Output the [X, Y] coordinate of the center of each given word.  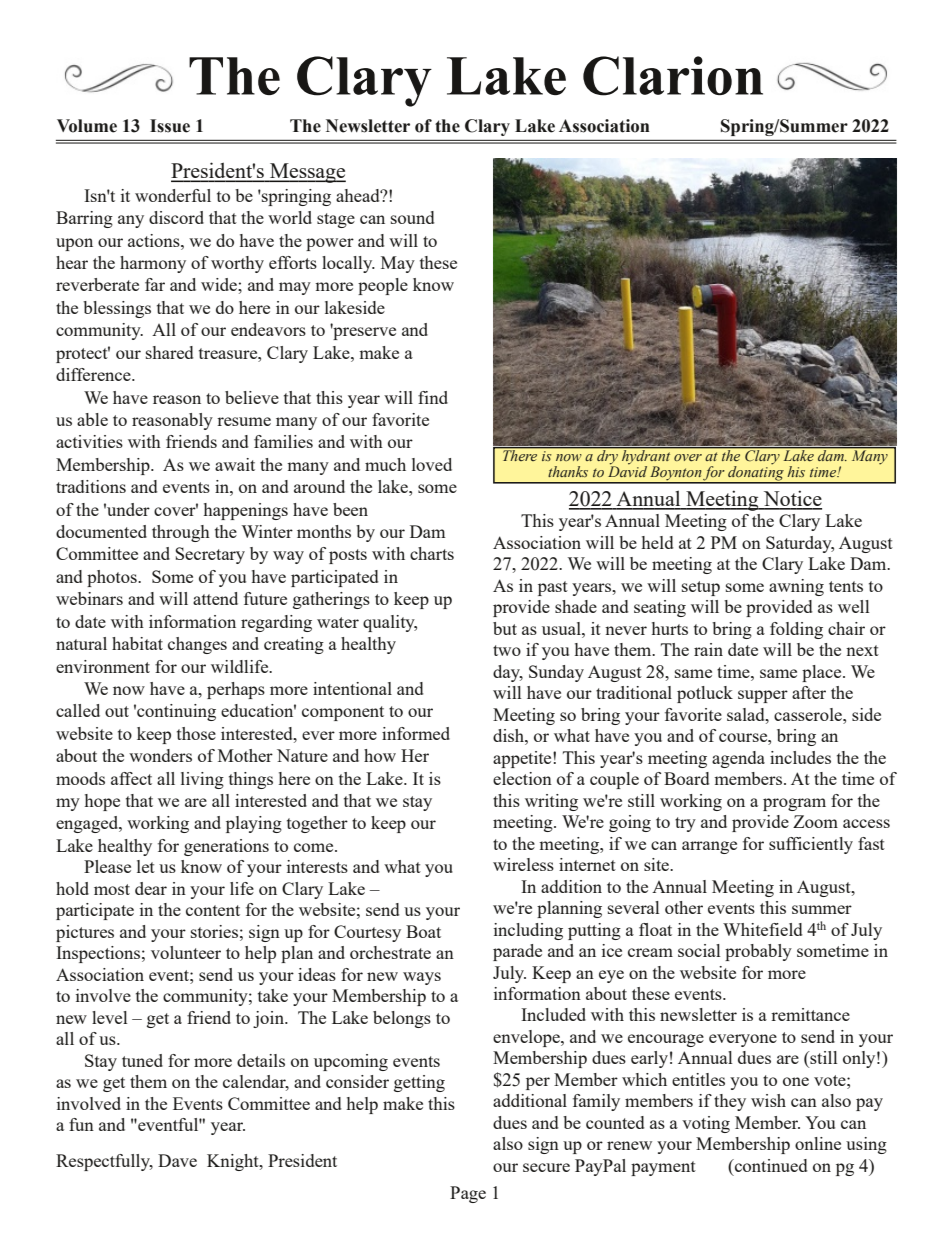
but [505, 628]
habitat [137, 643]
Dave [177, 1160]
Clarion [673, 76]
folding [796, 630]
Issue [170, 126]
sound [412, 217]
